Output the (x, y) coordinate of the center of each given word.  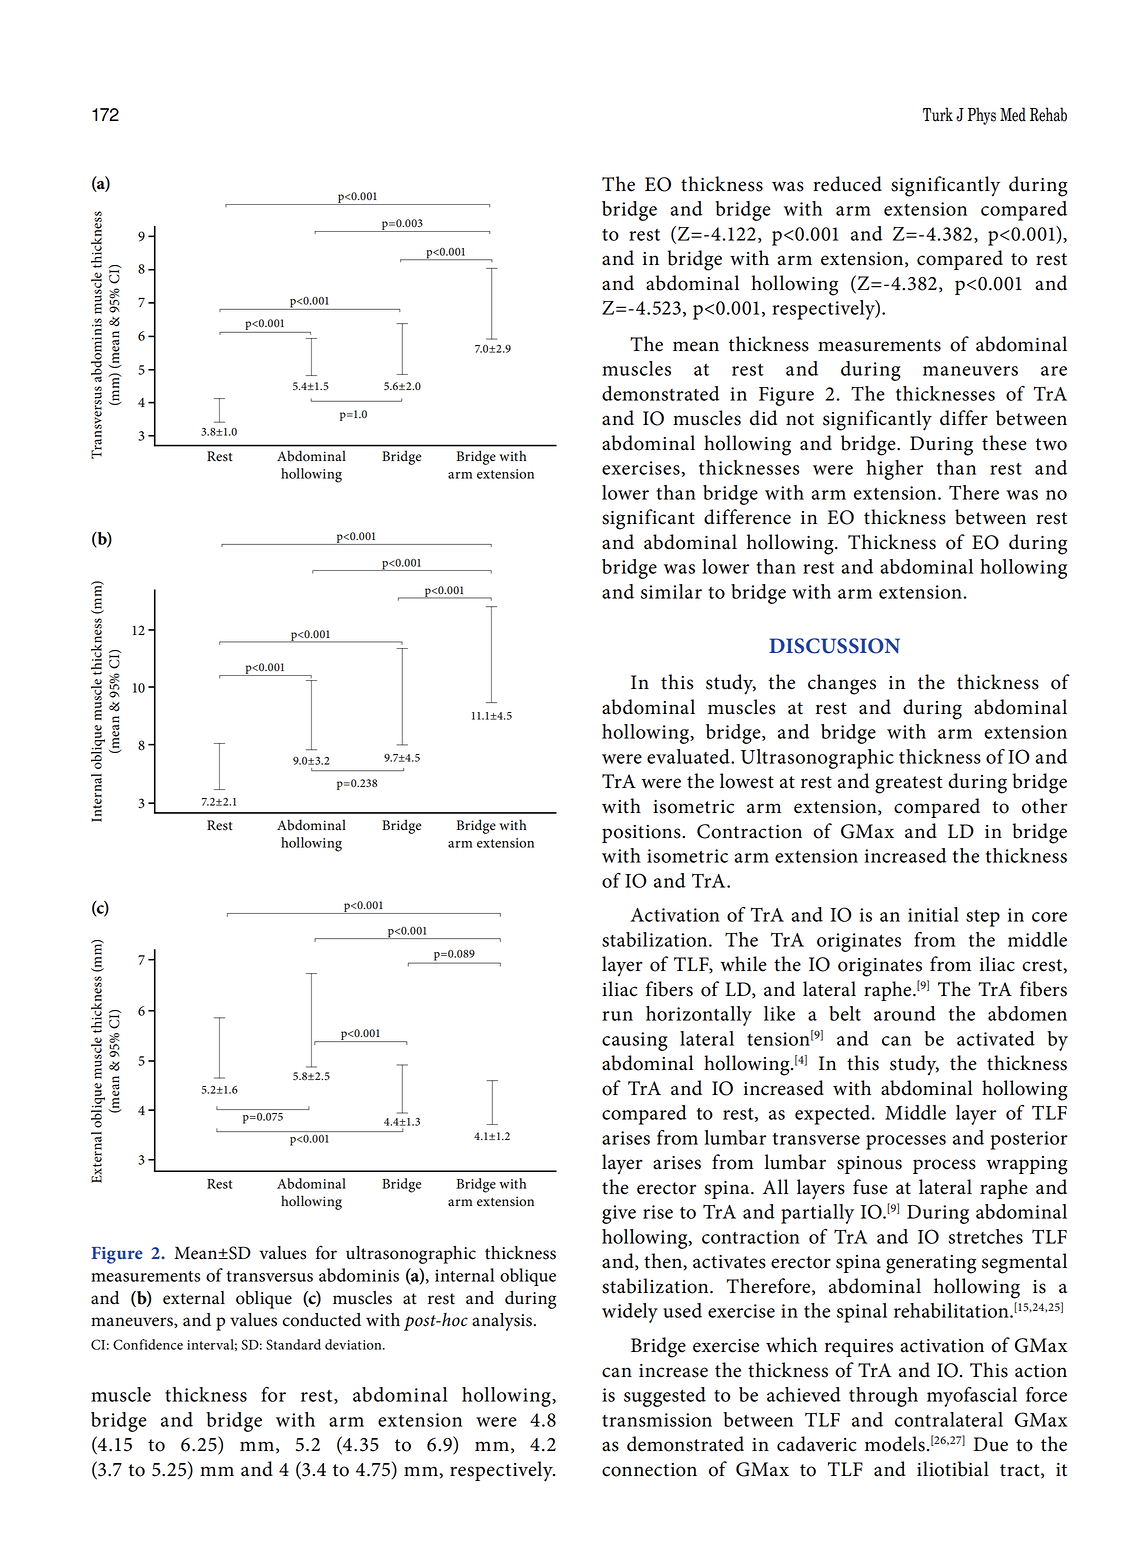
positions (642, 834)
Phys (982, 116)
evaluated (689, 756)
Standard (293, 1344)
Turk (938, 114)
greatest (908, 785)
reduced (847, 184)
